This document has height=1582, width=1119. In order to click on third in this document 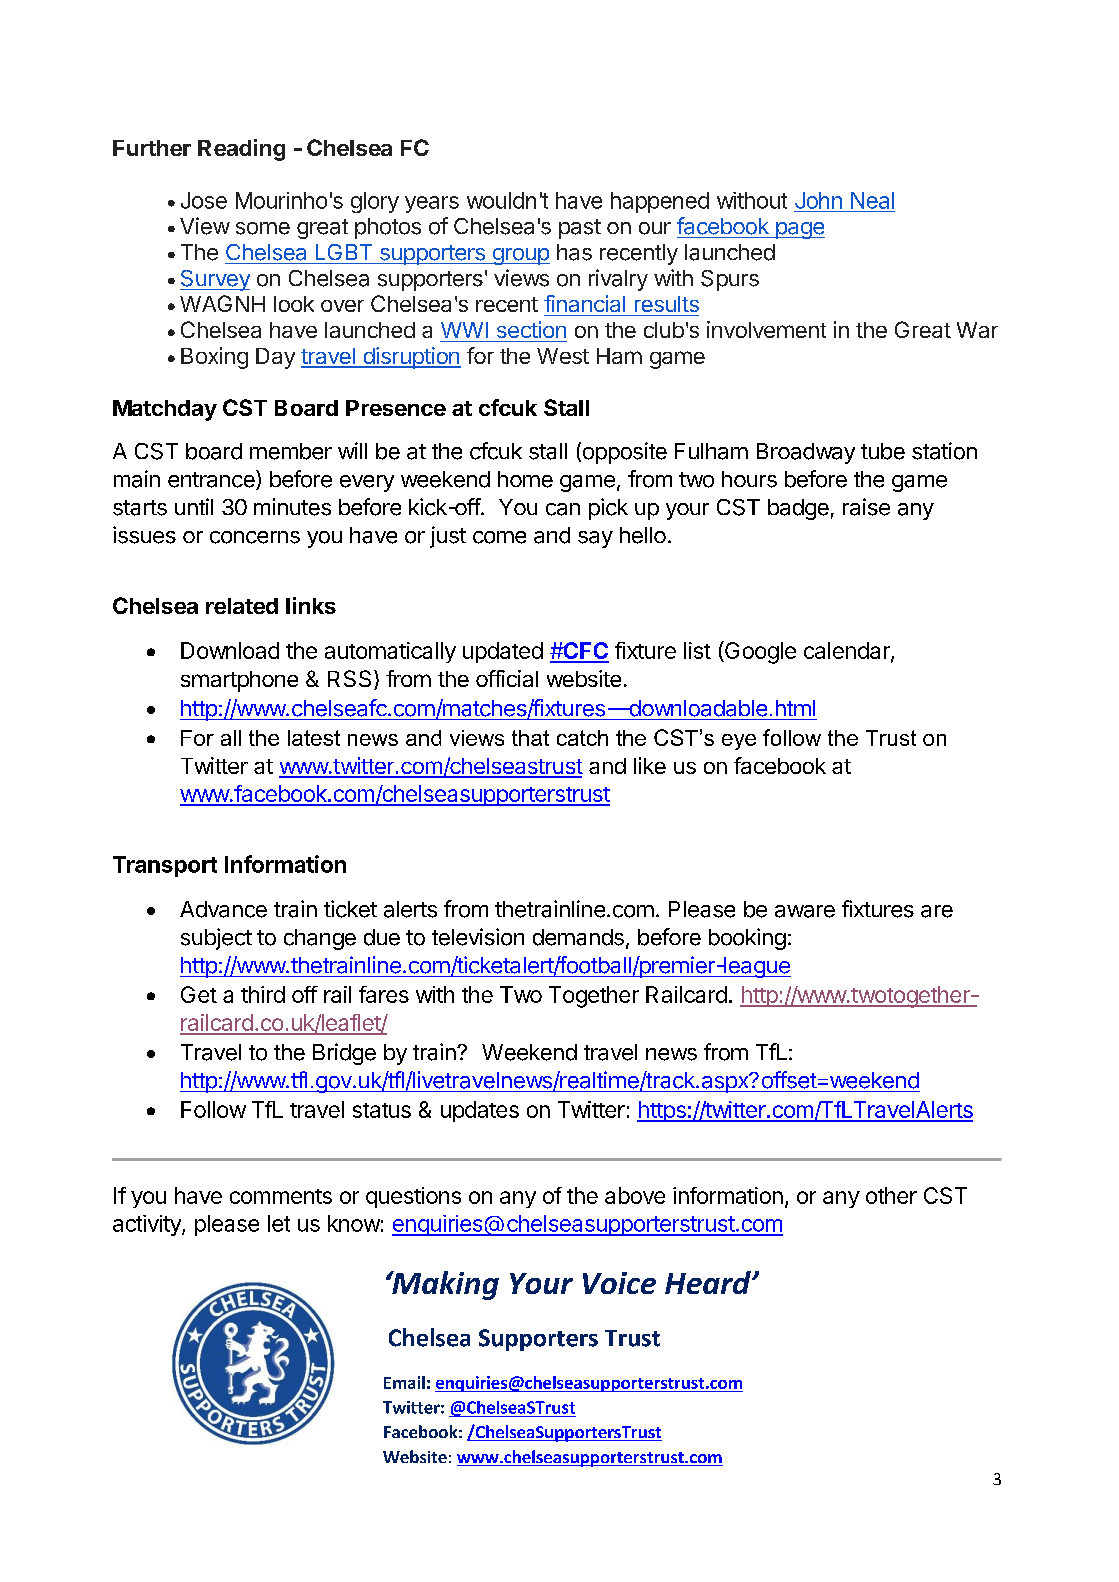, I will do `click(263, 994)`.
